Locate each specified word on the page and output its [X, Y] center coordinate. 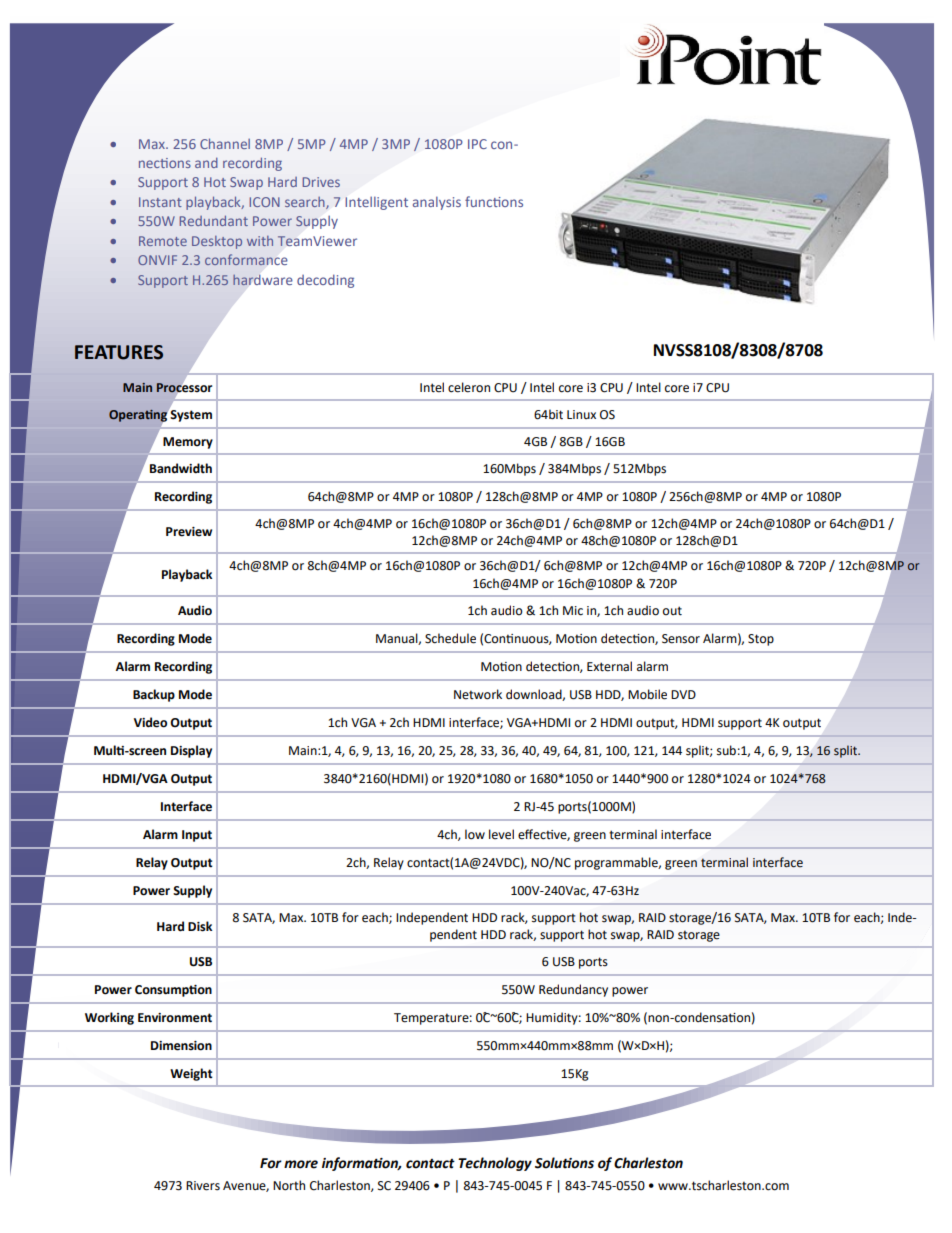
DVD [683, 694]
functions [494, 201]
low [475, 834]
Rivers [203, 1186]
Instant [160, 202]
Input [197, 836]
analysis [437, 203]
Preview [189, 532]
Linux [581, 414]
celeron [469, 387]
